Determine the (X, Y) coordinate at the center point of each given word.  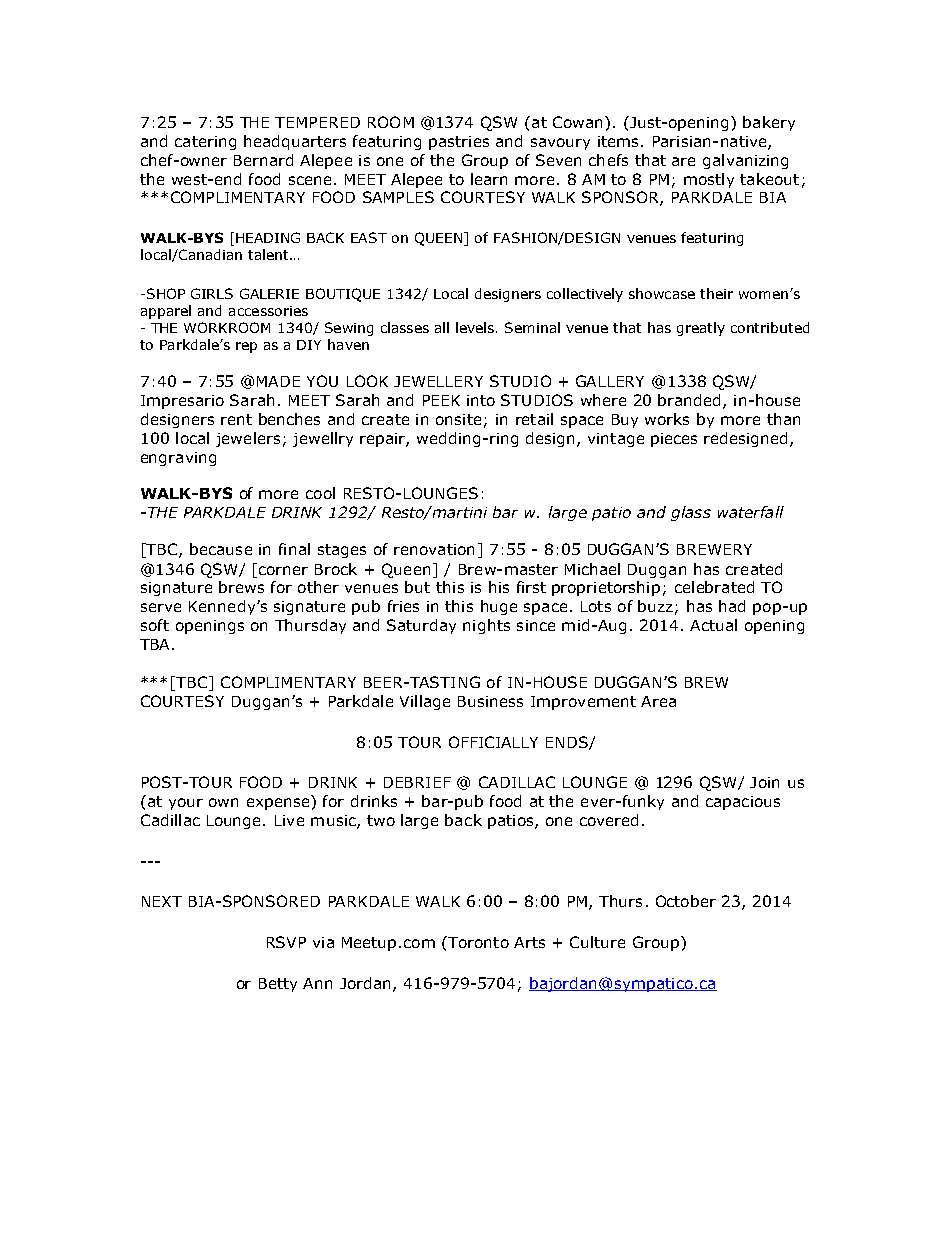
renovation (434, 549)
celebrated (714, 587)
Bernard (263, 160)
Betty (278, 985)
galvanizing (745, 161)
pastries (459, 143)
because (221, 549)
